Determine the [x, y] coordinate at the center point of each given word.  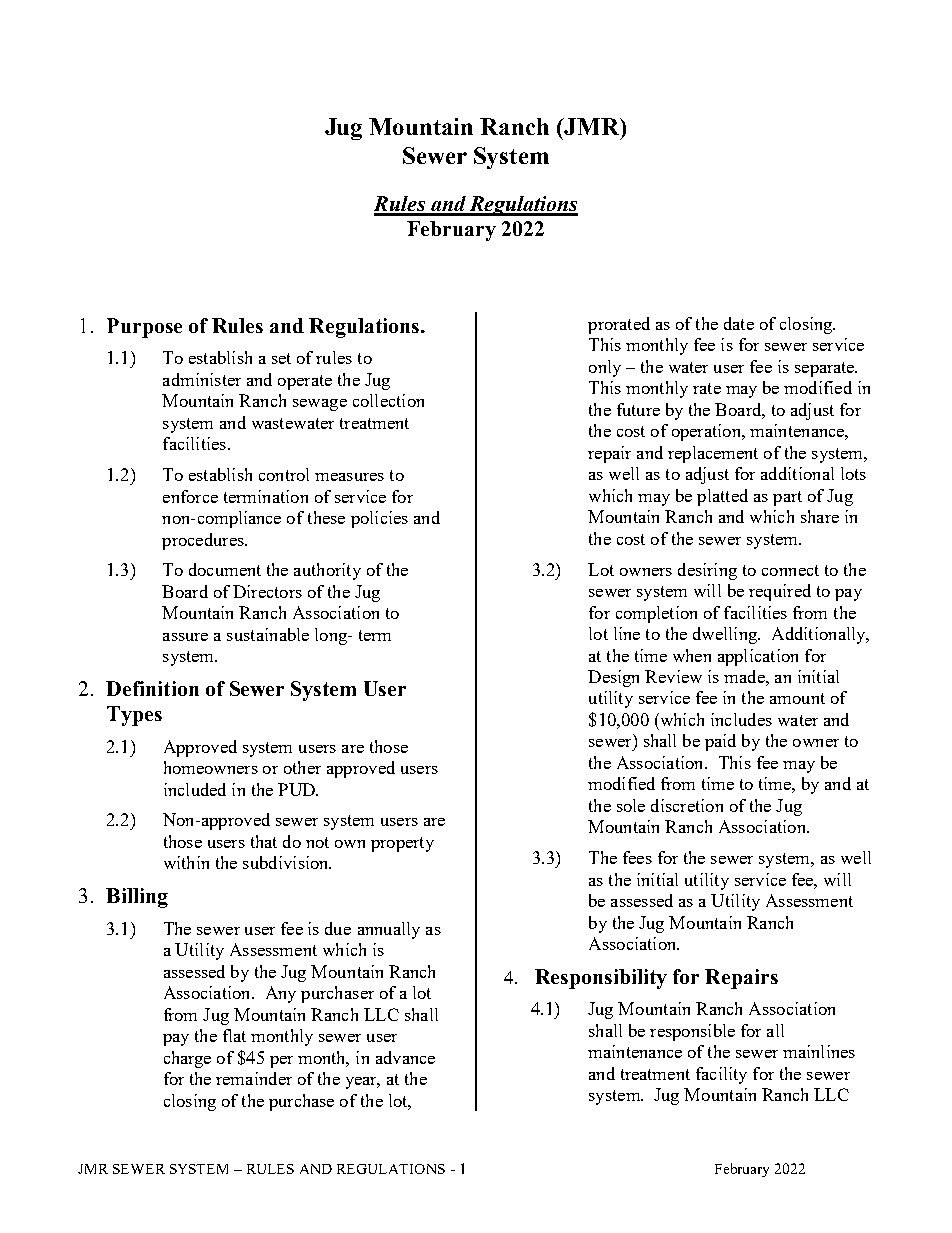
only [605, 368]
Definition [152, 688]
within [186, 862]
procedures [204, 541]
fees [637, 857]
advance [405, 1057]
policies [379, 519]
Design [613, 678]
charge [187, 1059]
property [402, 844]
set [281, 358]
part [787, 498]
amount [797, 698]
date [739, 323]
